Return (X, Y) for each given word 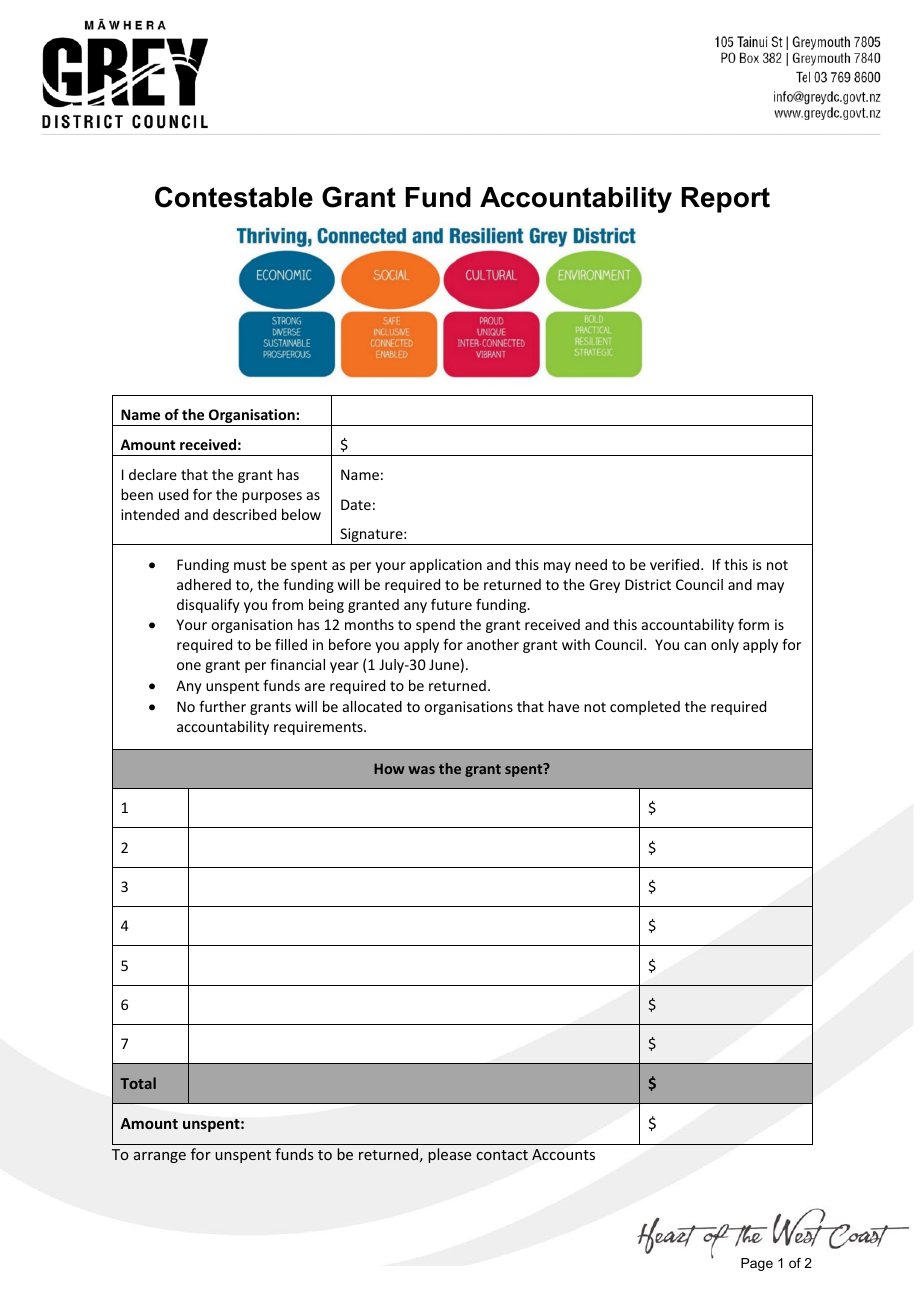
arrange (160, 1157)
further (222, 706)
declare (153, 474)
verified (676, 564)
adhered (204, 584)
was (421, 770)
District (648, 584)
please (449, 1155)
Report (725, 200)
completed (645, 708)
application (446, 566)
